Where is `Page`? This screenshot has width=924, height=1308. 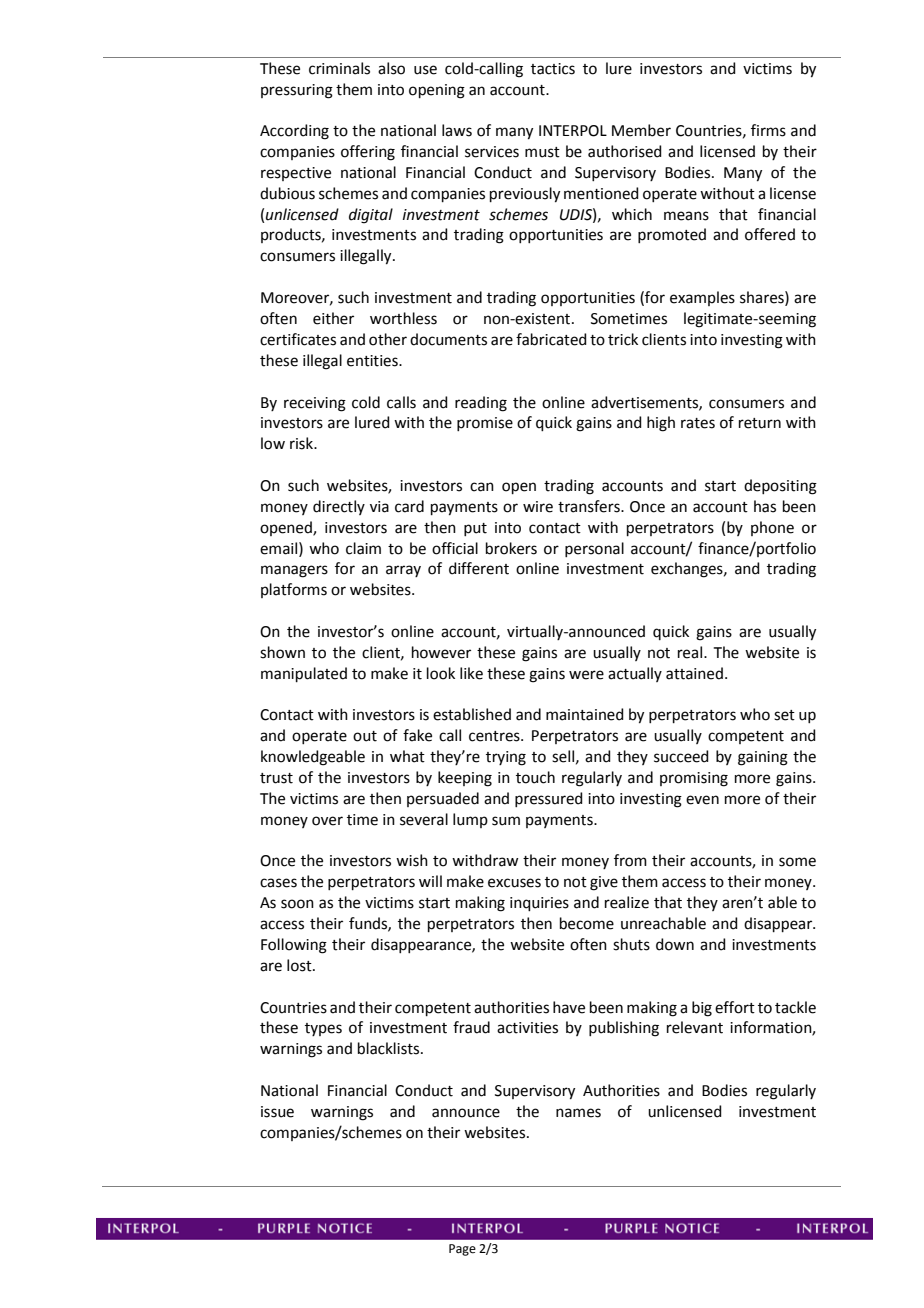 Page is located at coordinates (462, 1250).
